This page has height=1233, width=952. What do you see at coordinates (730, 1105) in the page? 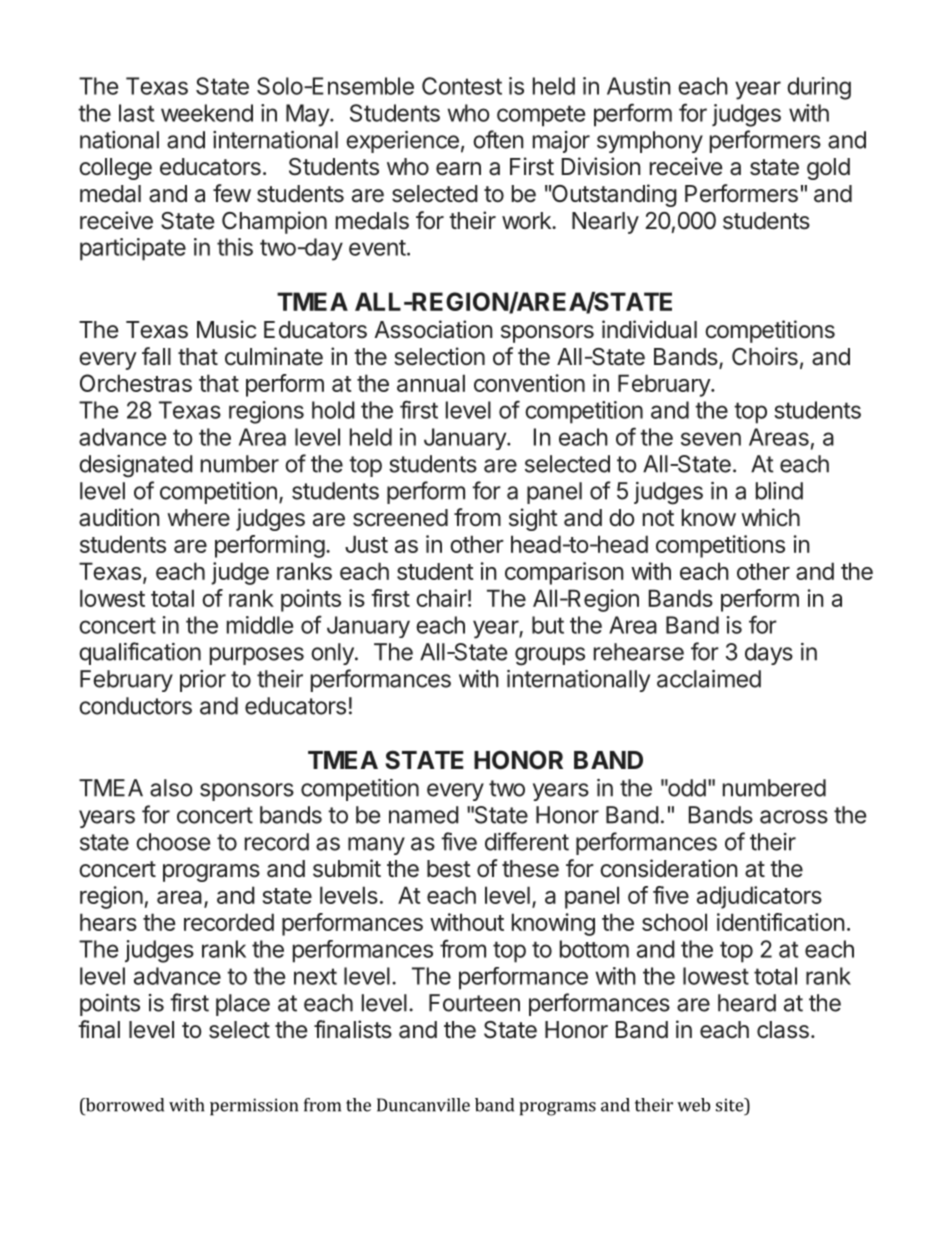
I see `site` at bounding box center [730, 1105].
